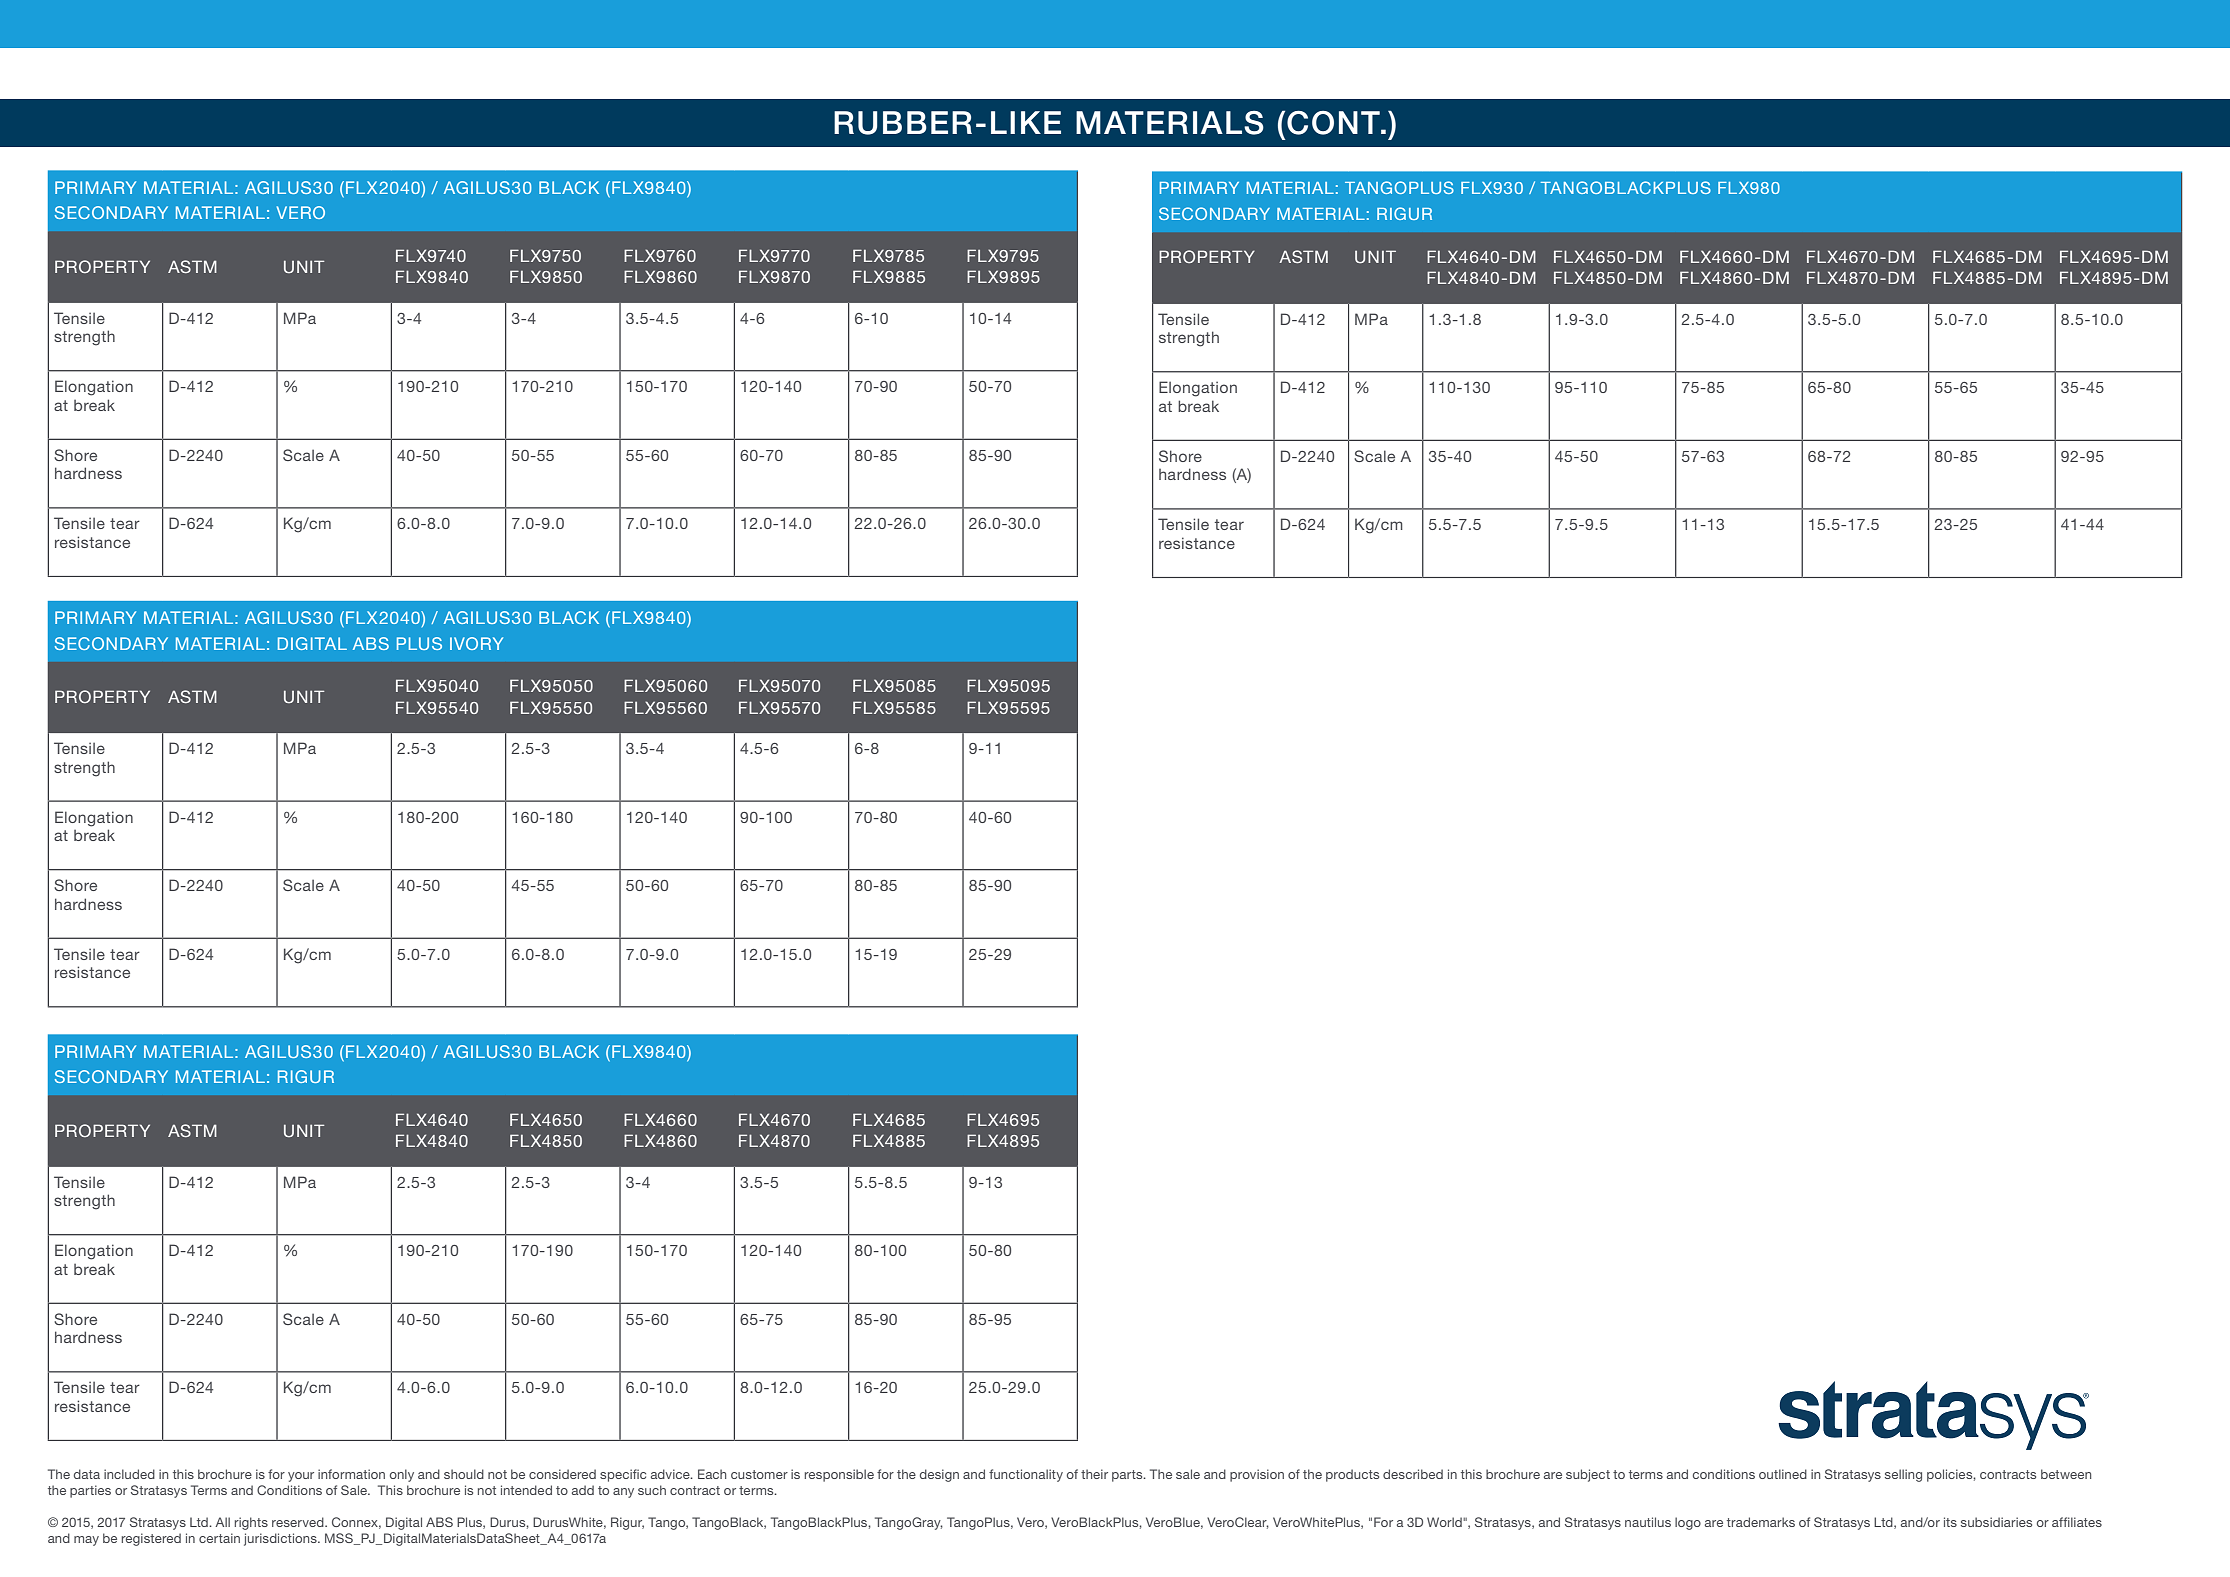 The height and width of the screenshot is (1577, 2230). Describe the element at coordinates (623, 1493) in the screenshot. I see `any` at that location.
